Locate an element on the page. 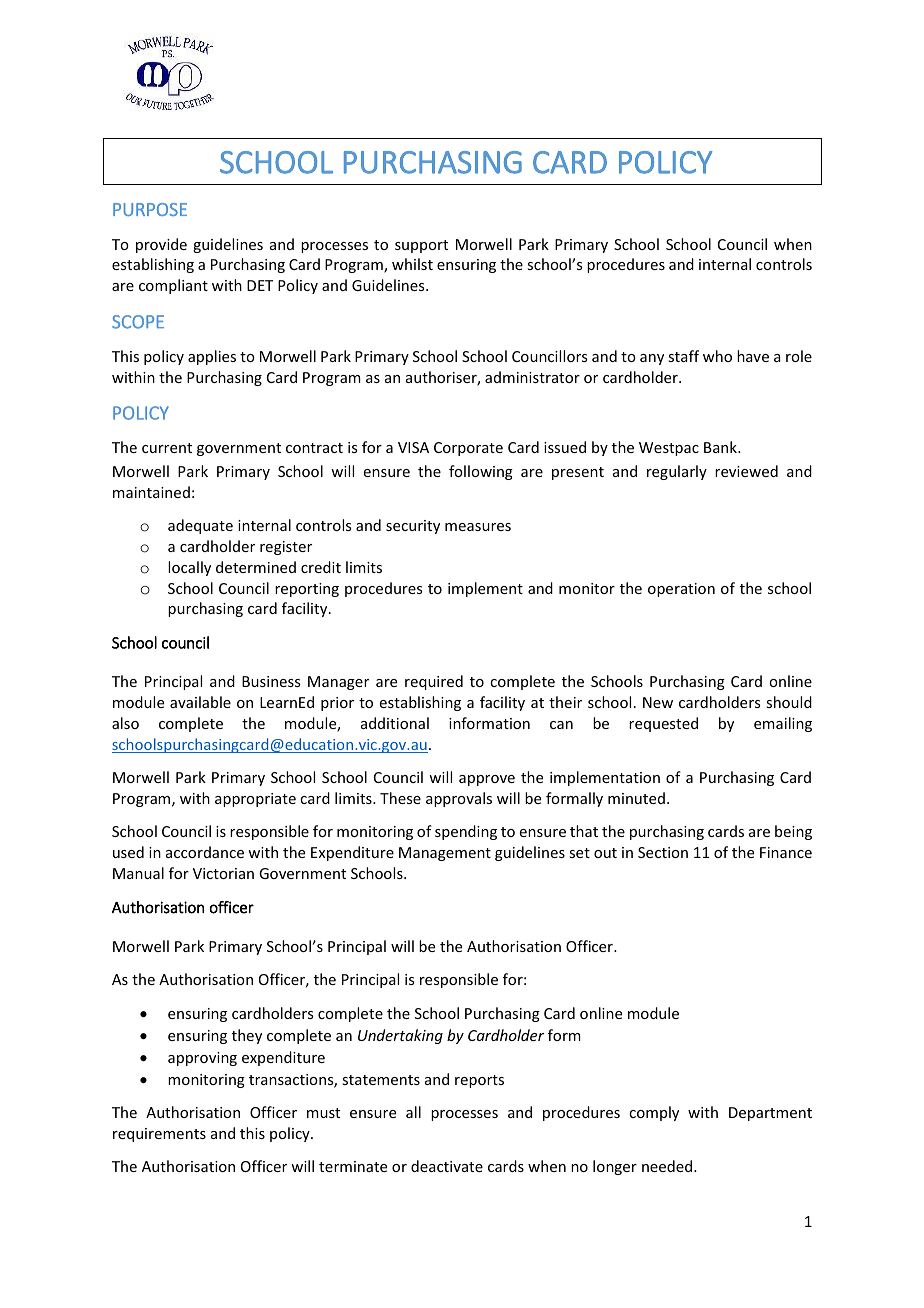 This page has width=924, height=1308. provide is located at coordinates (161, 245).
